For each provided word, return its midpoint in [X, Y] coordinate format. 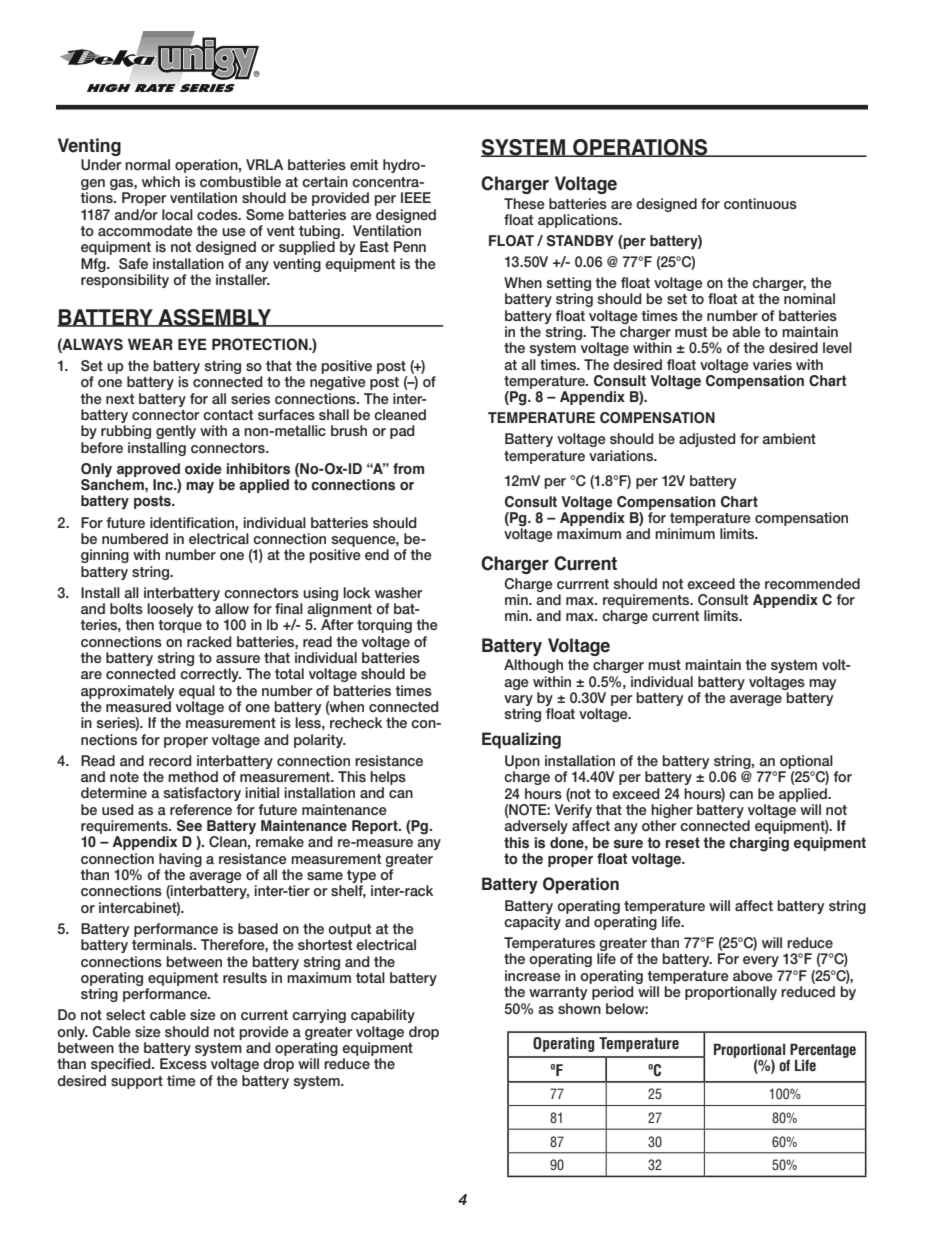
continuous [760, 203]
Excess [183, 1063]
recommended [812, 583]
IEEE [416, 197]
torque [180, 626]
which [161, 181]
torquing [384, 626]
